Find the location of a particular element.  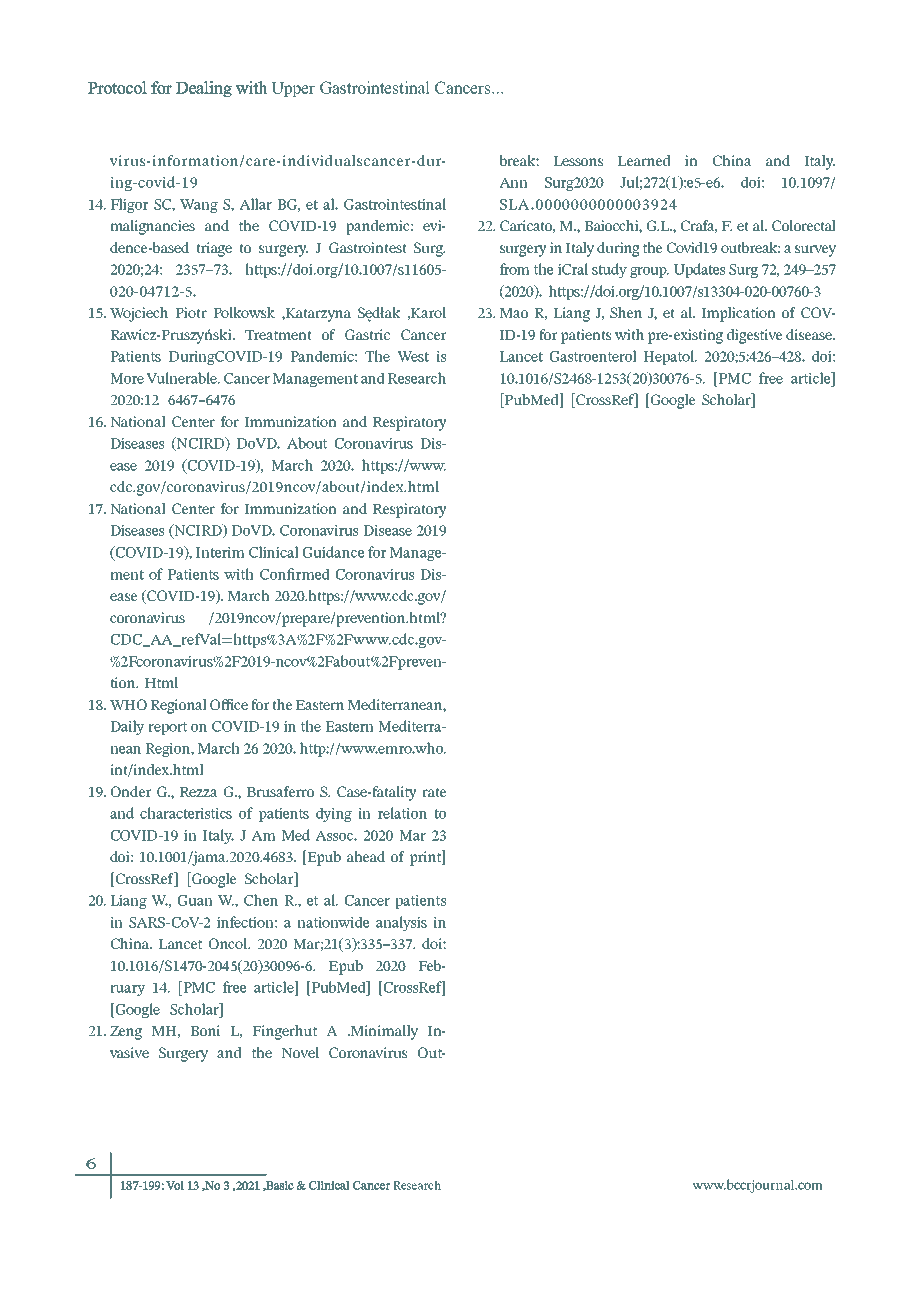

characteristics is located at coordinates (186, 813).
